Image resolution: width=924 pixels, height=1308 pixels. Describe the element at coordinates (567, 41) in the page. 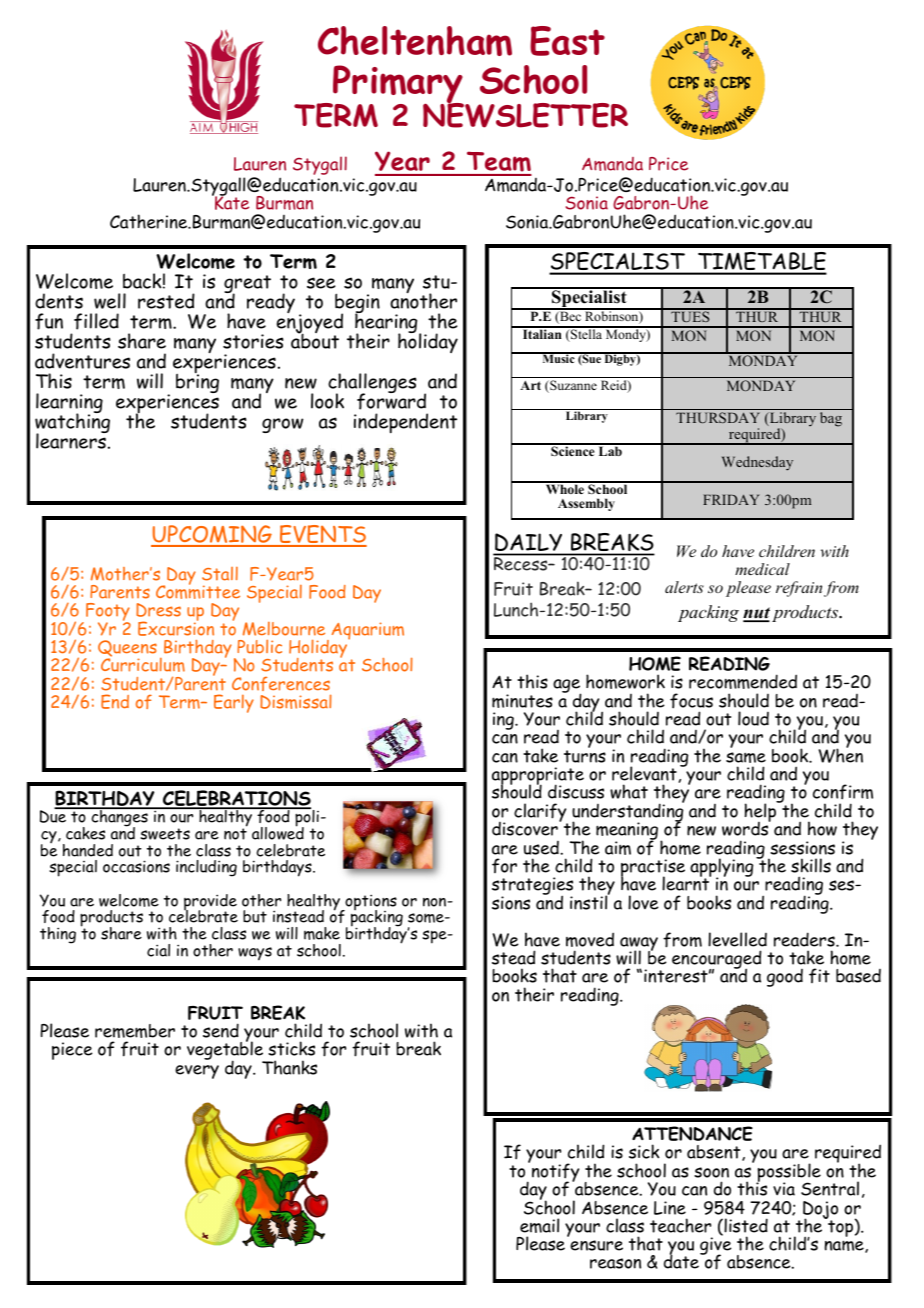

I see `East` at that location.
